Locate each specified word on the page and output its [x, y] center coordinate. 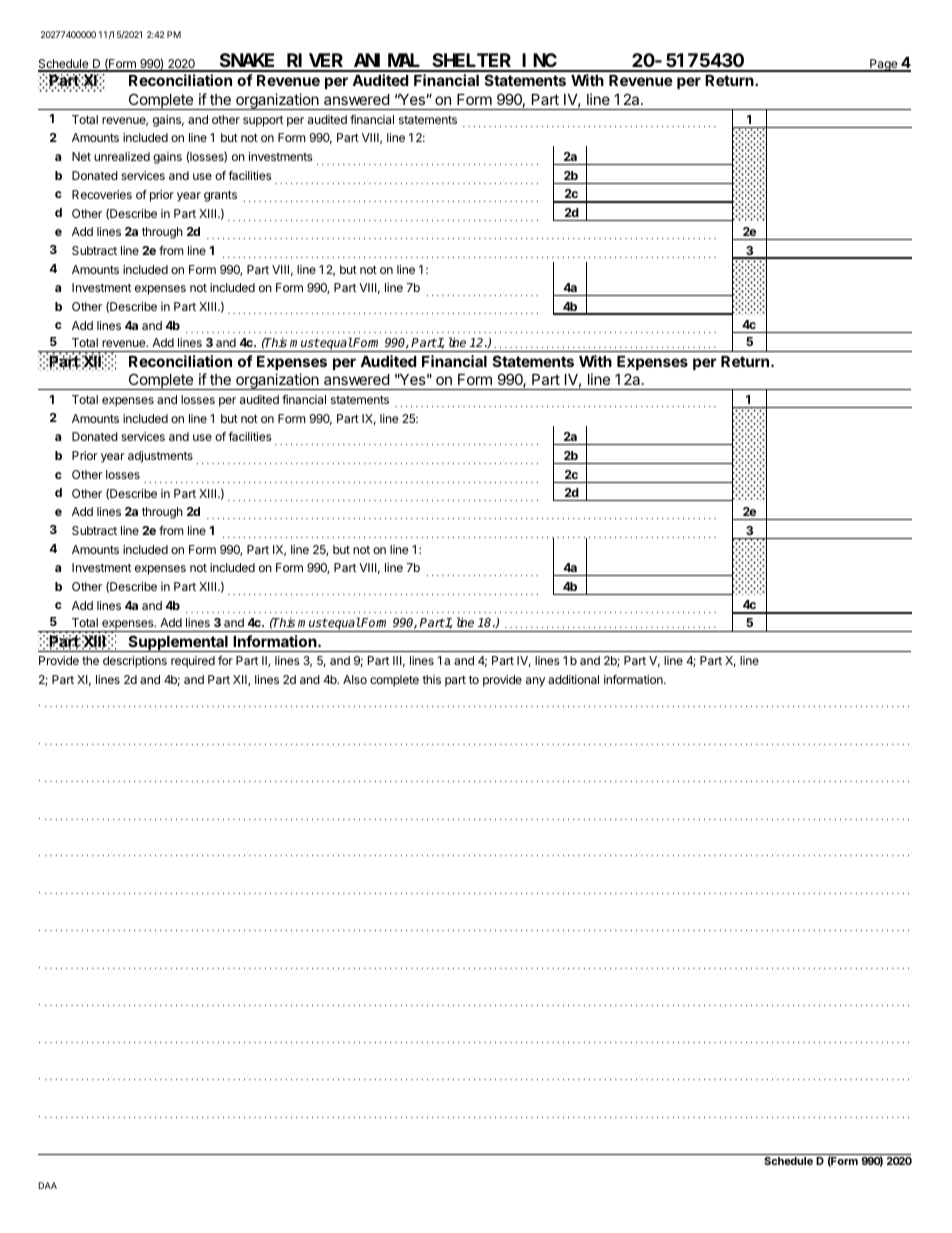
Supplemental [178, 643]
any [535, 682]
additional [573, 679]
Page [884, 65]
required [193, 662]
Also [355, 679]
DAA [48, 1185]
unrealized [122, 156]
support [263, 121]
